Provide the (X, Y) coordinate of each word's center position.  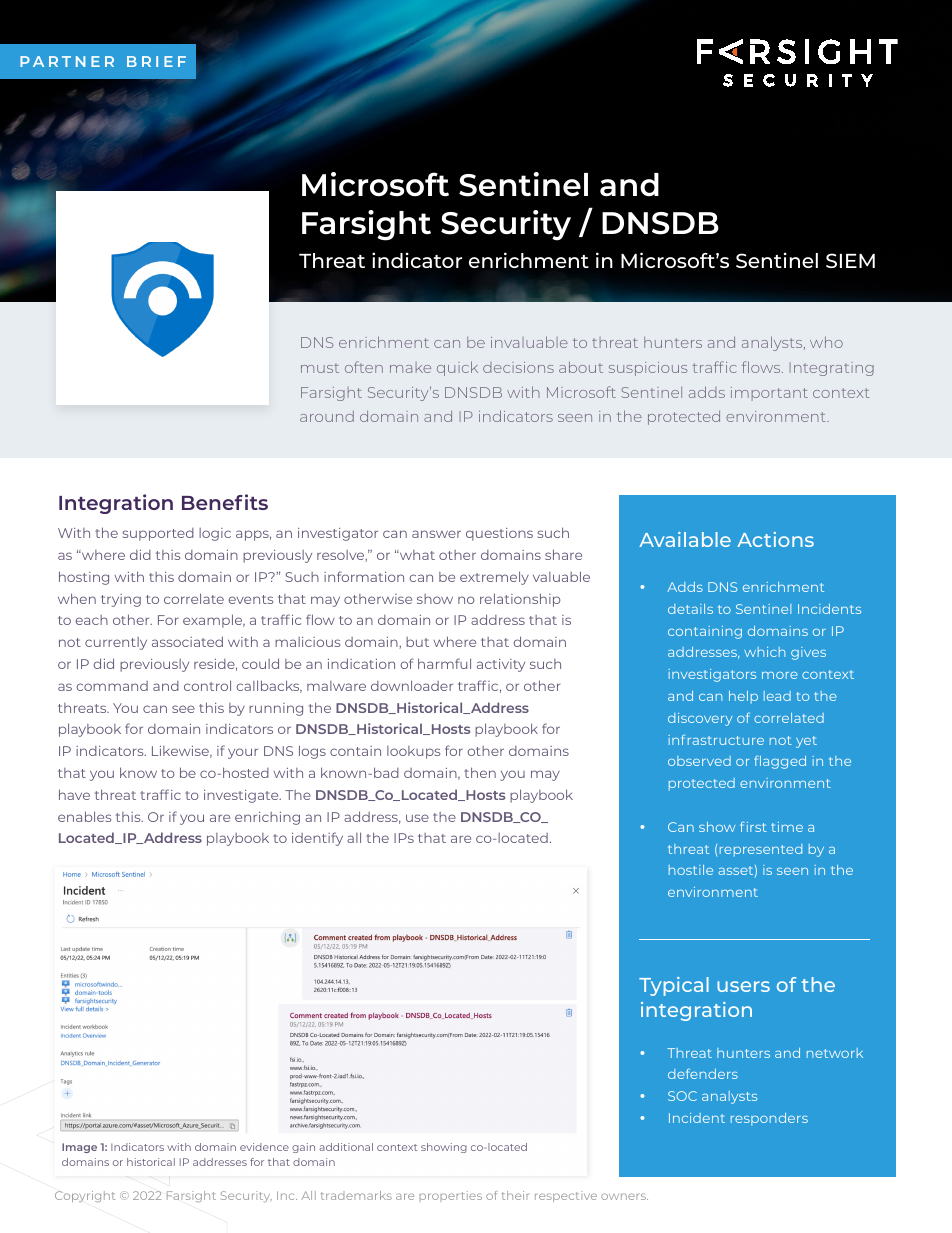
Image (79, 1148)
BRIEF (156, 61)
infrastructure (716, 740)
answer (436, 534)
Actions (775, 539)
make (410, 367)
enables (84, 816)
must (320, 368)
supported (158, 534)
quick (457, 368)
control (207, 685)
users (743, 986)
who (826, 342)
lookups (413, 752)
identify (317, 839)
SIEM (850, 260)
